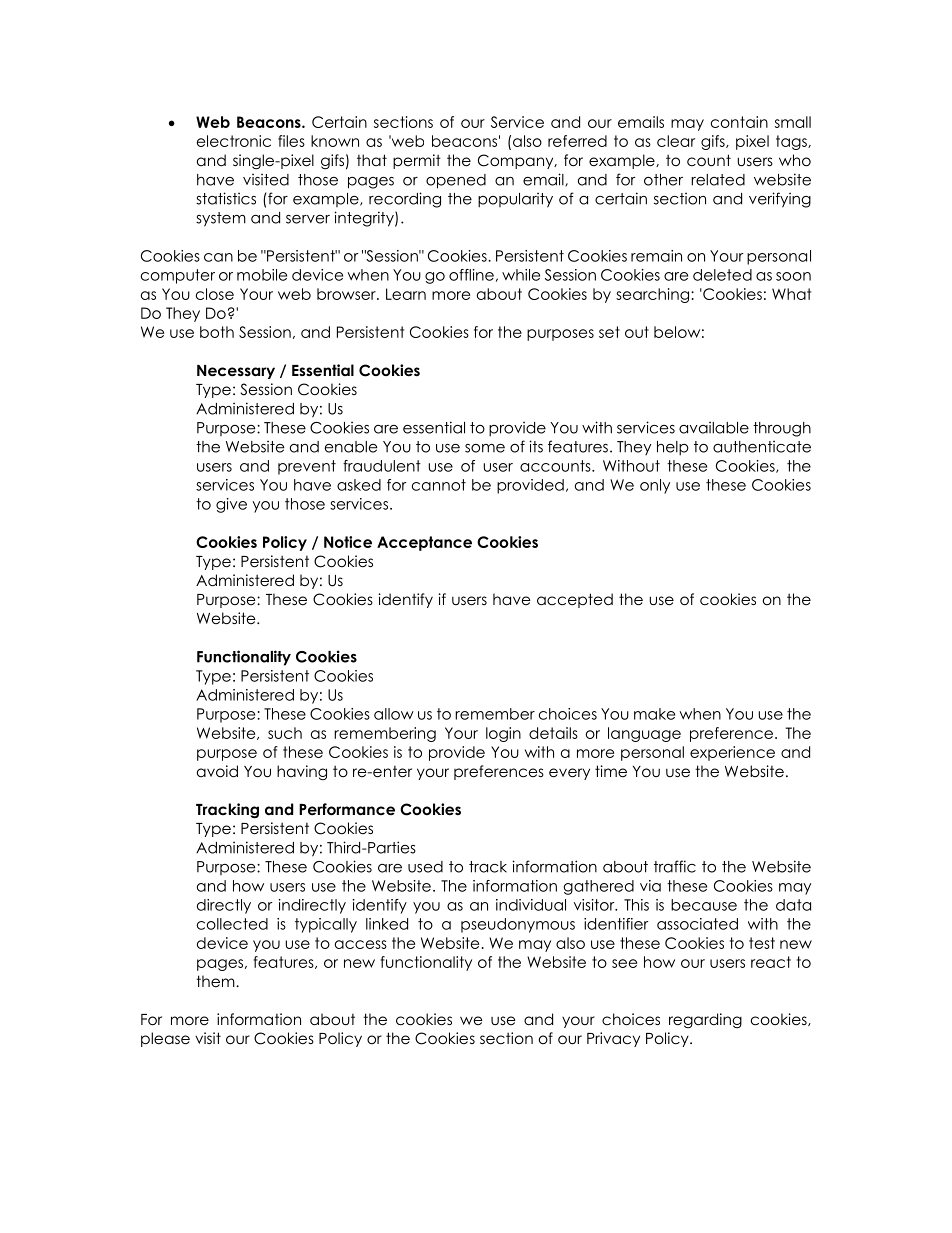 The image size is (952, 1233). What do you see at coordinates (231, 505) in the screenshot?
I see `give` at bounding box center [231, 505].
